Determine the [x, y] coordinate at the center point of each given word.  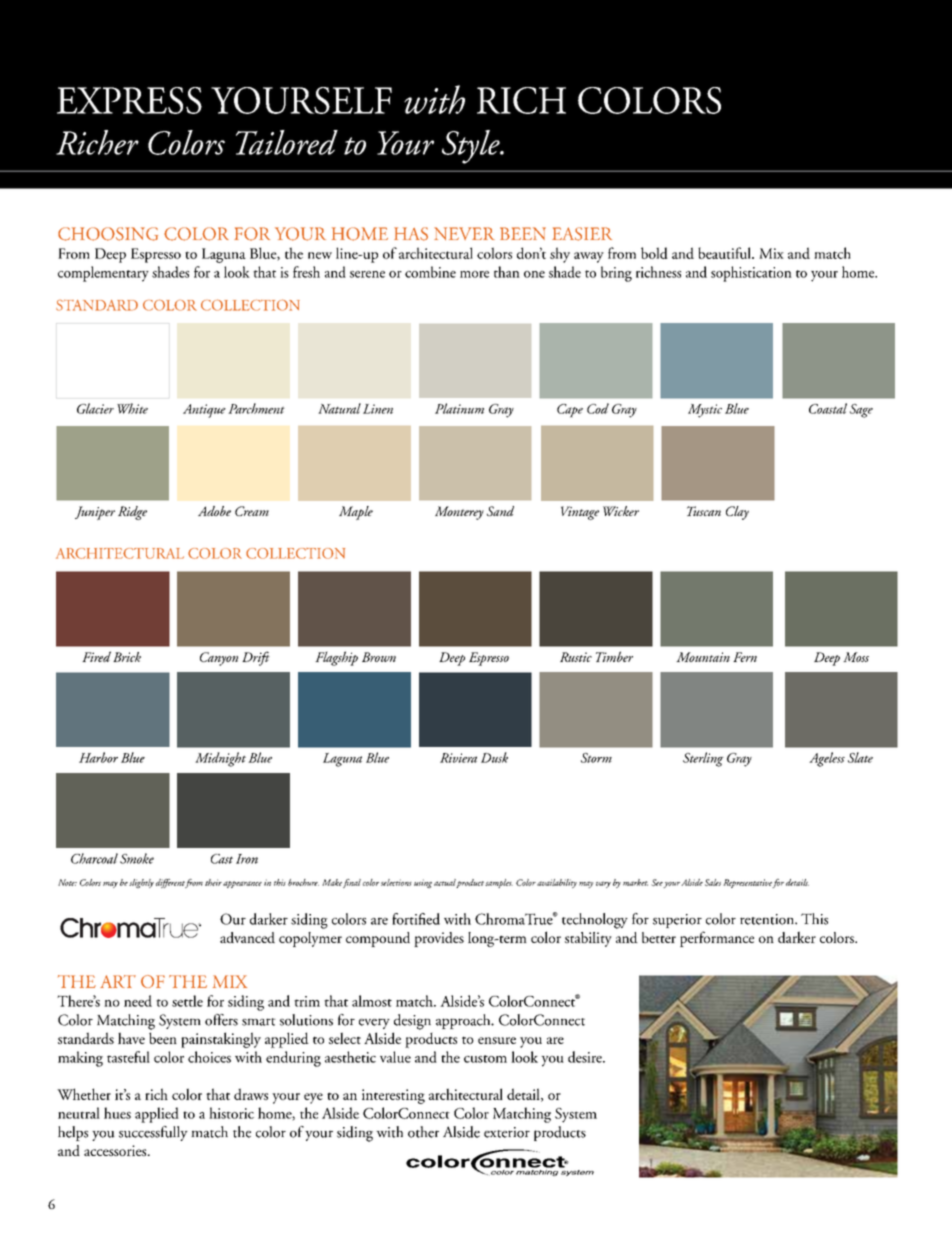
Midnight [220, 759]
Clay [737, 513]
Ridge [132, 513]
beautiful [725, 253]
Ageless [827, 759]
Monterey [459, 513]
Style [472, 147]
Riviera [458, 758]
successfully [153, 1133]
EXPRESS [129, 100]
